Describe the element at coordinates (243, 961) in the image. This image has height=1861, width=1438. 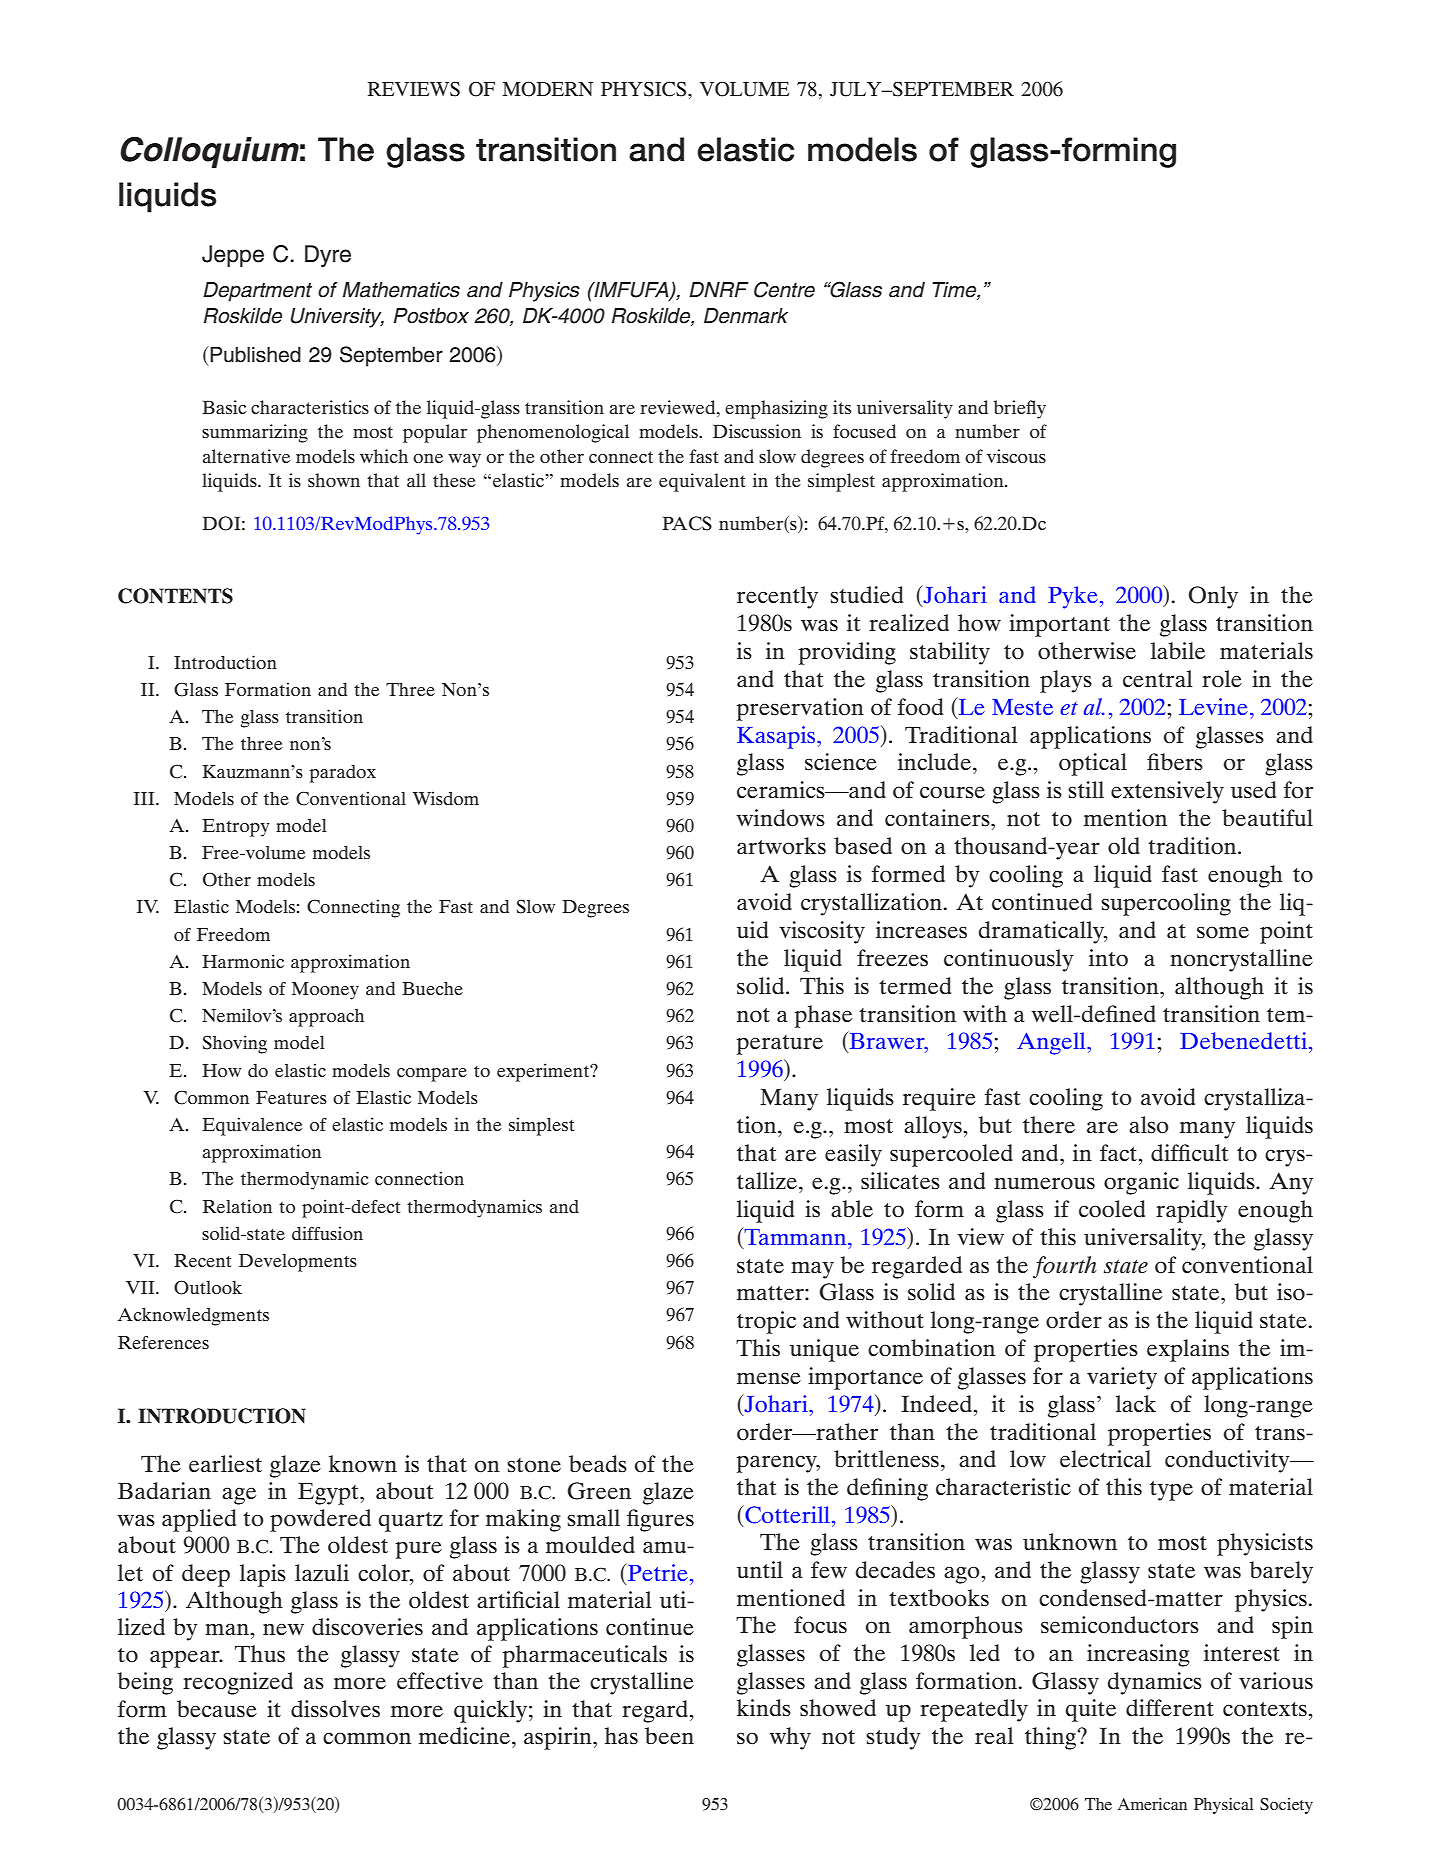
I see `Harmonic` at that location.
